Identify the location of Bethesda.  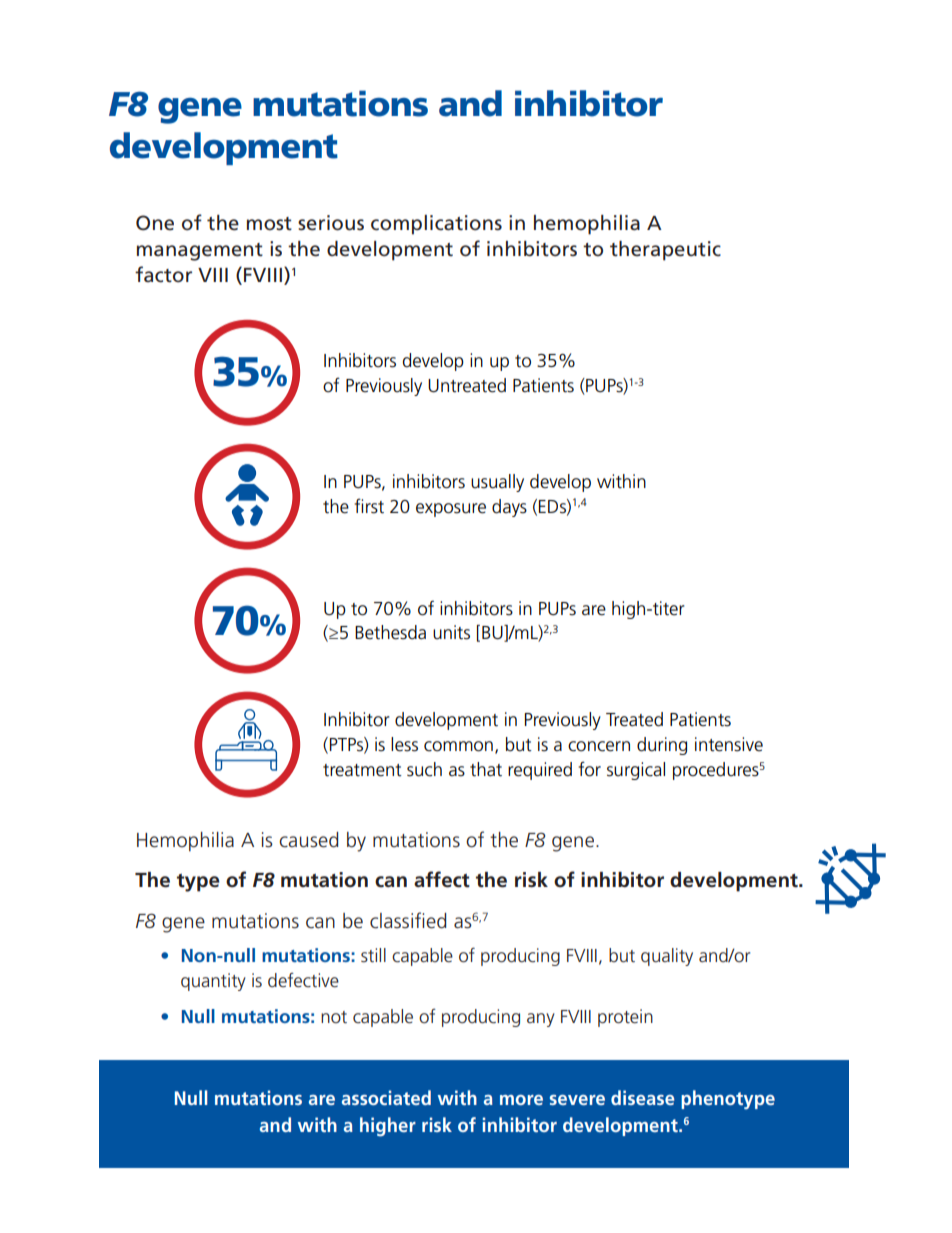
(390, 632).
